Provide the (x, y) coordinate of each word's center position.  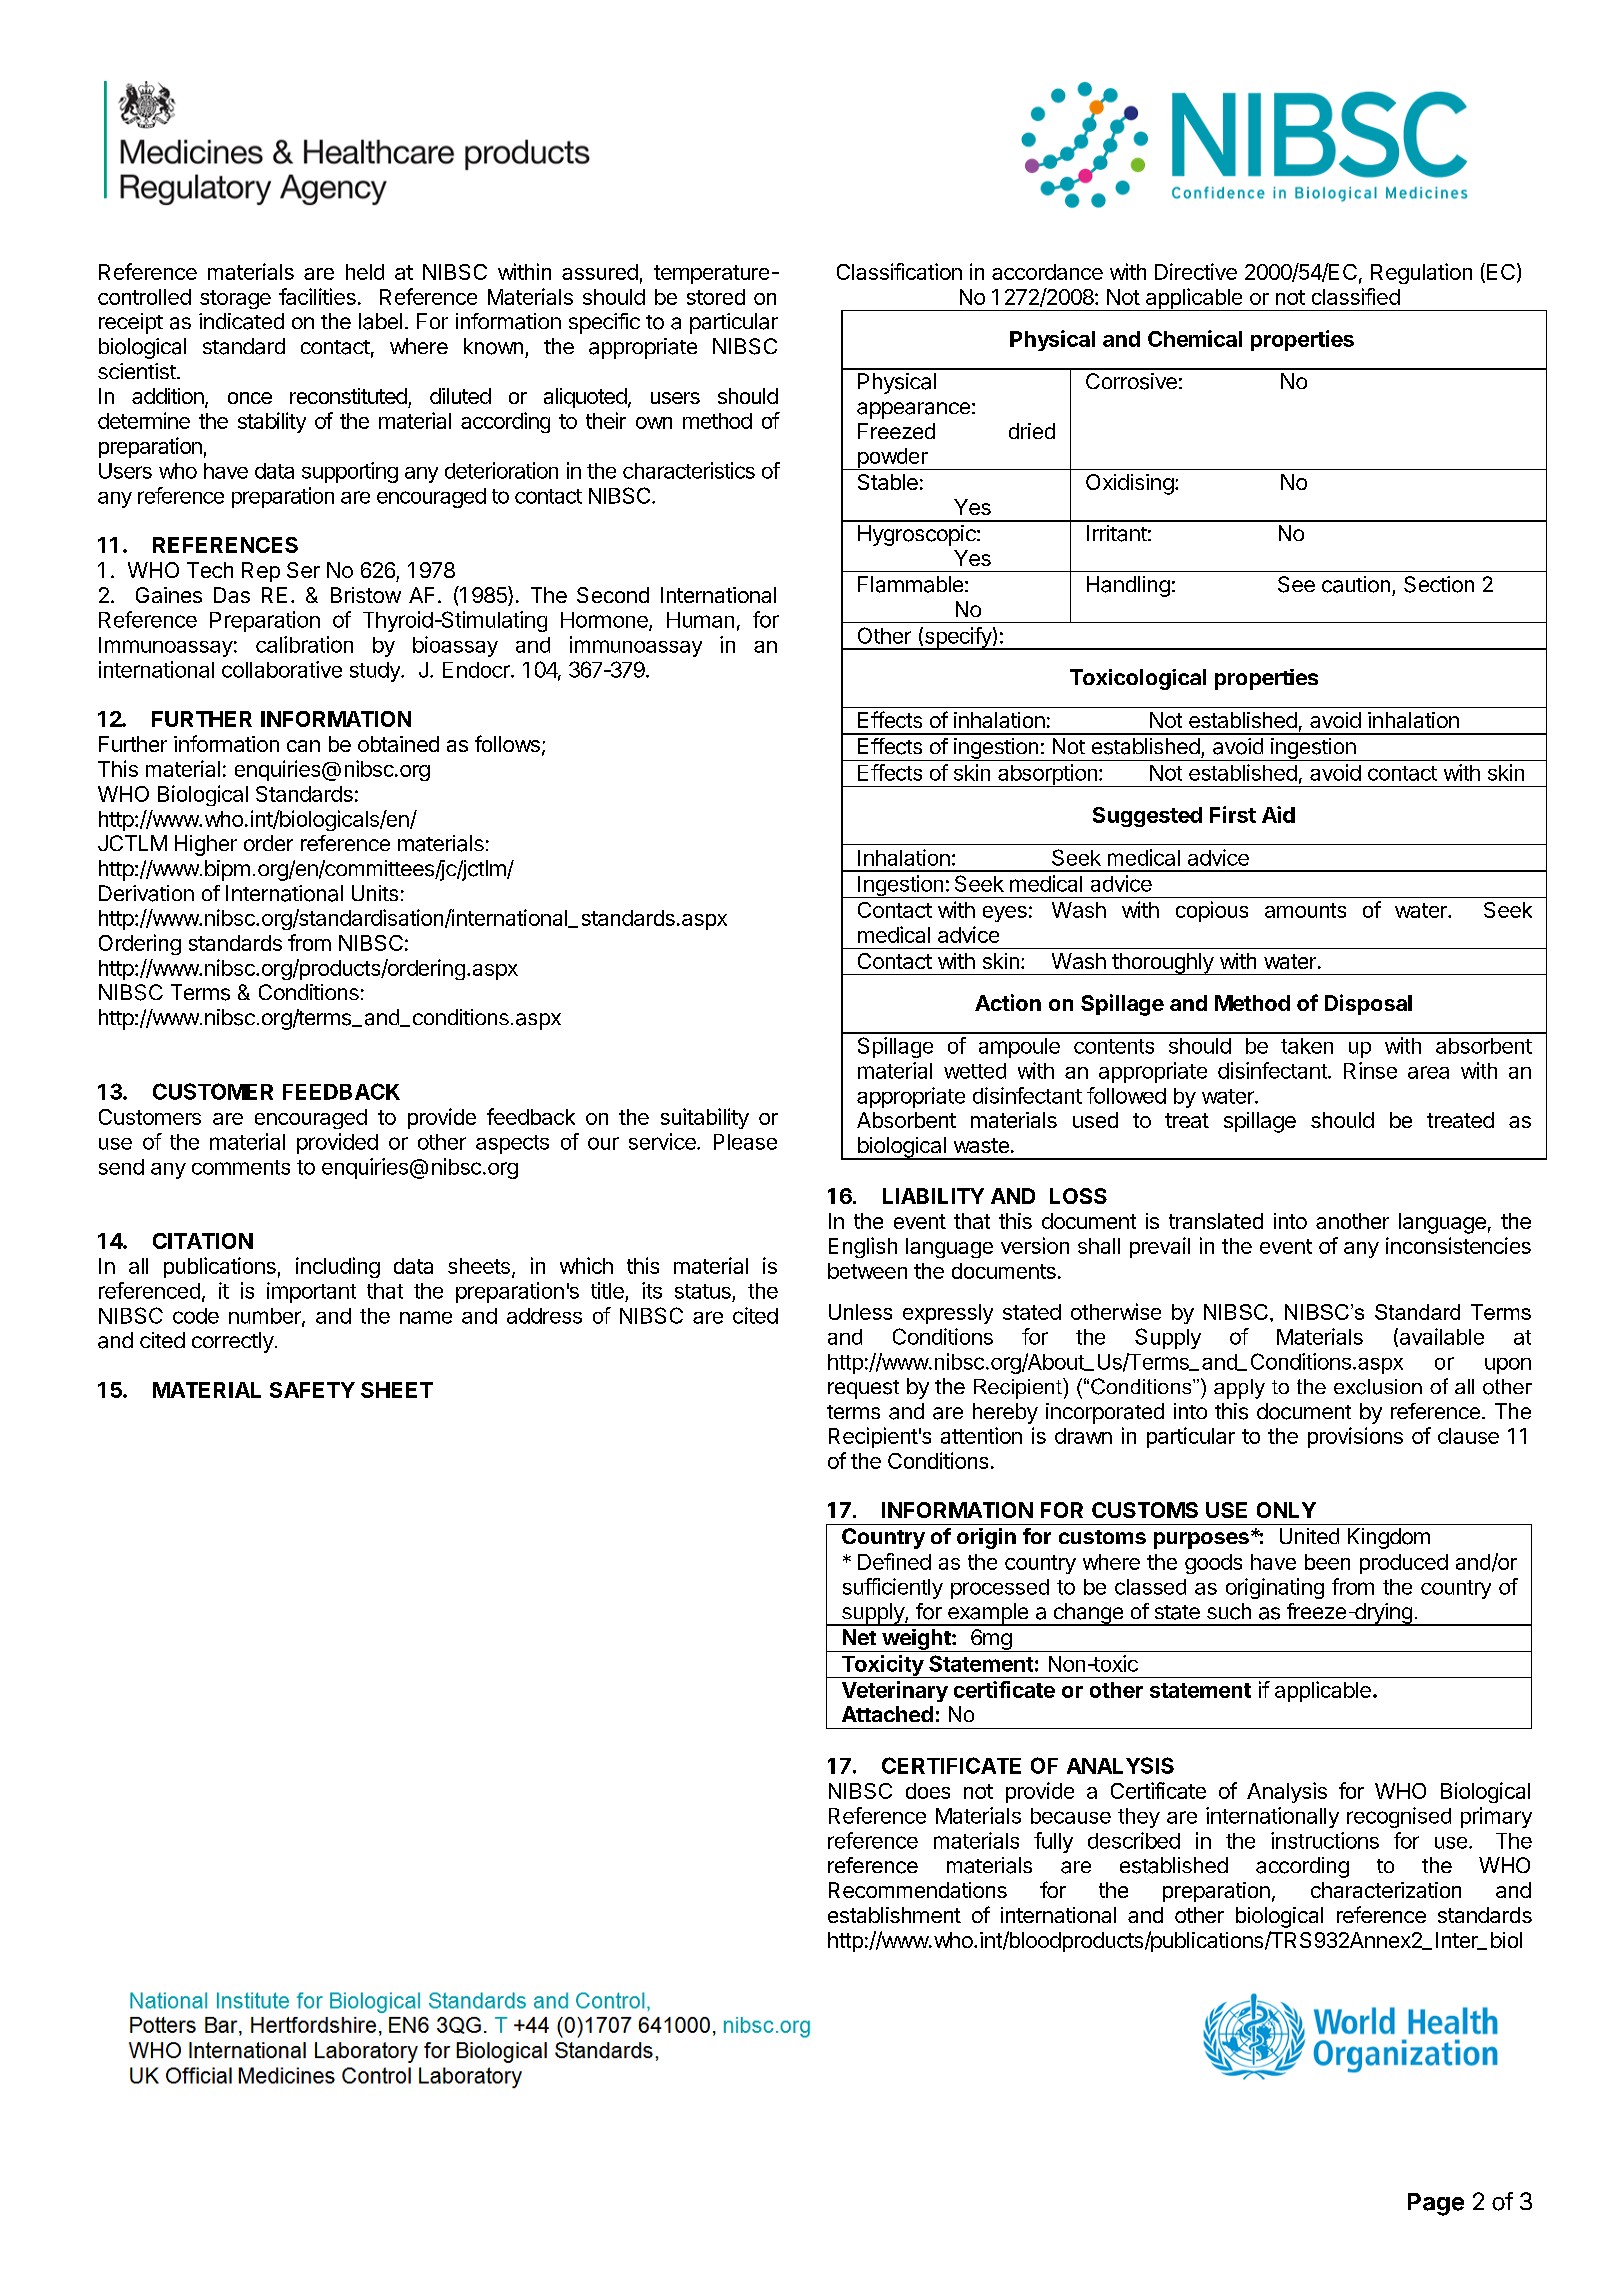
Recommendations (918, 1890)
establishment (894, 1915)
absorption (1047, 775)
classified (1356, 296)
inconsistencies (1458, 1245)
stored (716, 297)
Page (1436, 2204)
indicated (241, 321)
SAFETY (312, 1390)
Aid (1278, 814)
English (863, 1247)
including (338, 1267)
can (303, 746)
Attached (887, 1714)
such (1229, 1611)
